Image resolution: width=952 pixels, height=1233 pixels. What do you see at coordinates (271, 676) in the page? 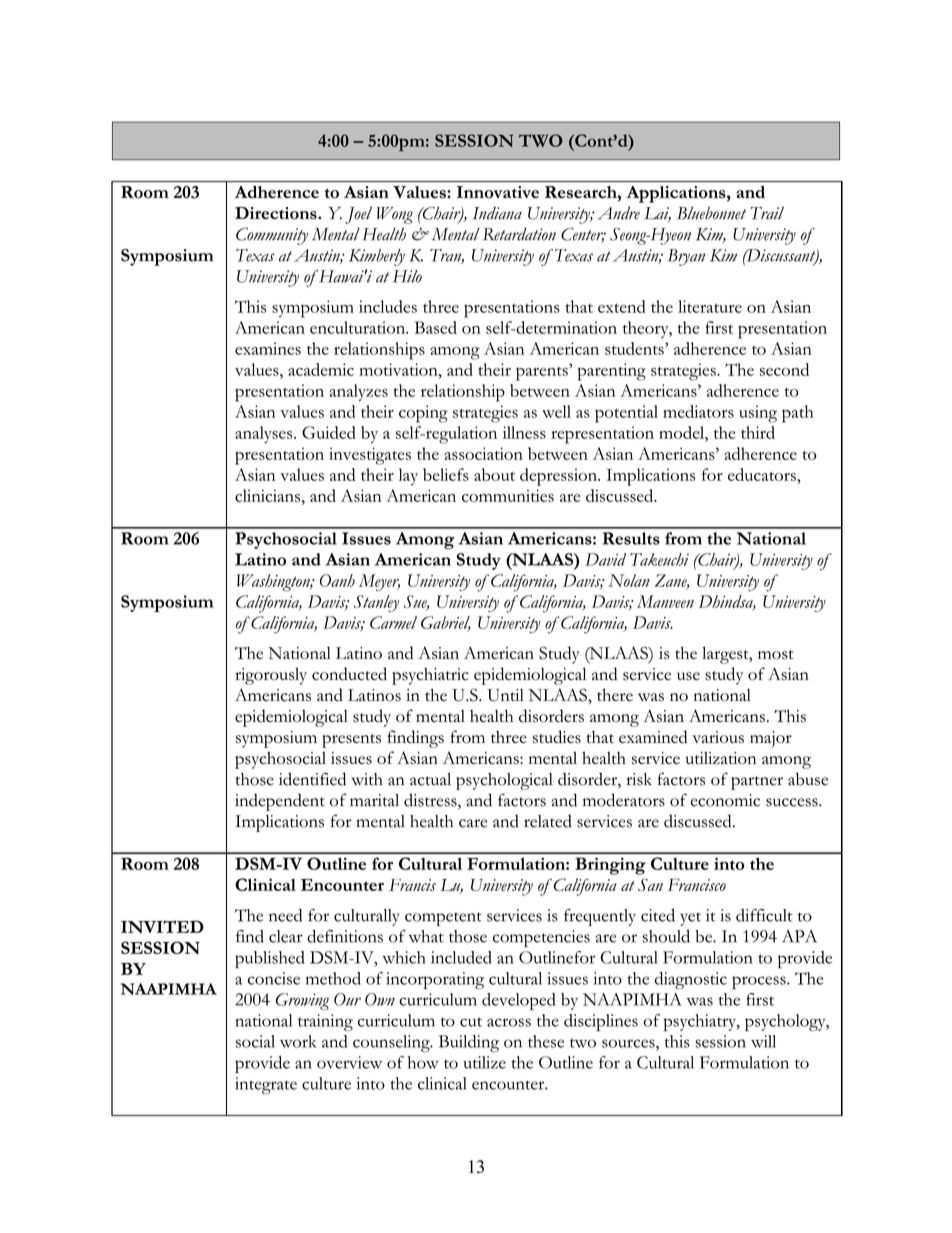
I see `rigorously` at bounding box center [271, 676].
